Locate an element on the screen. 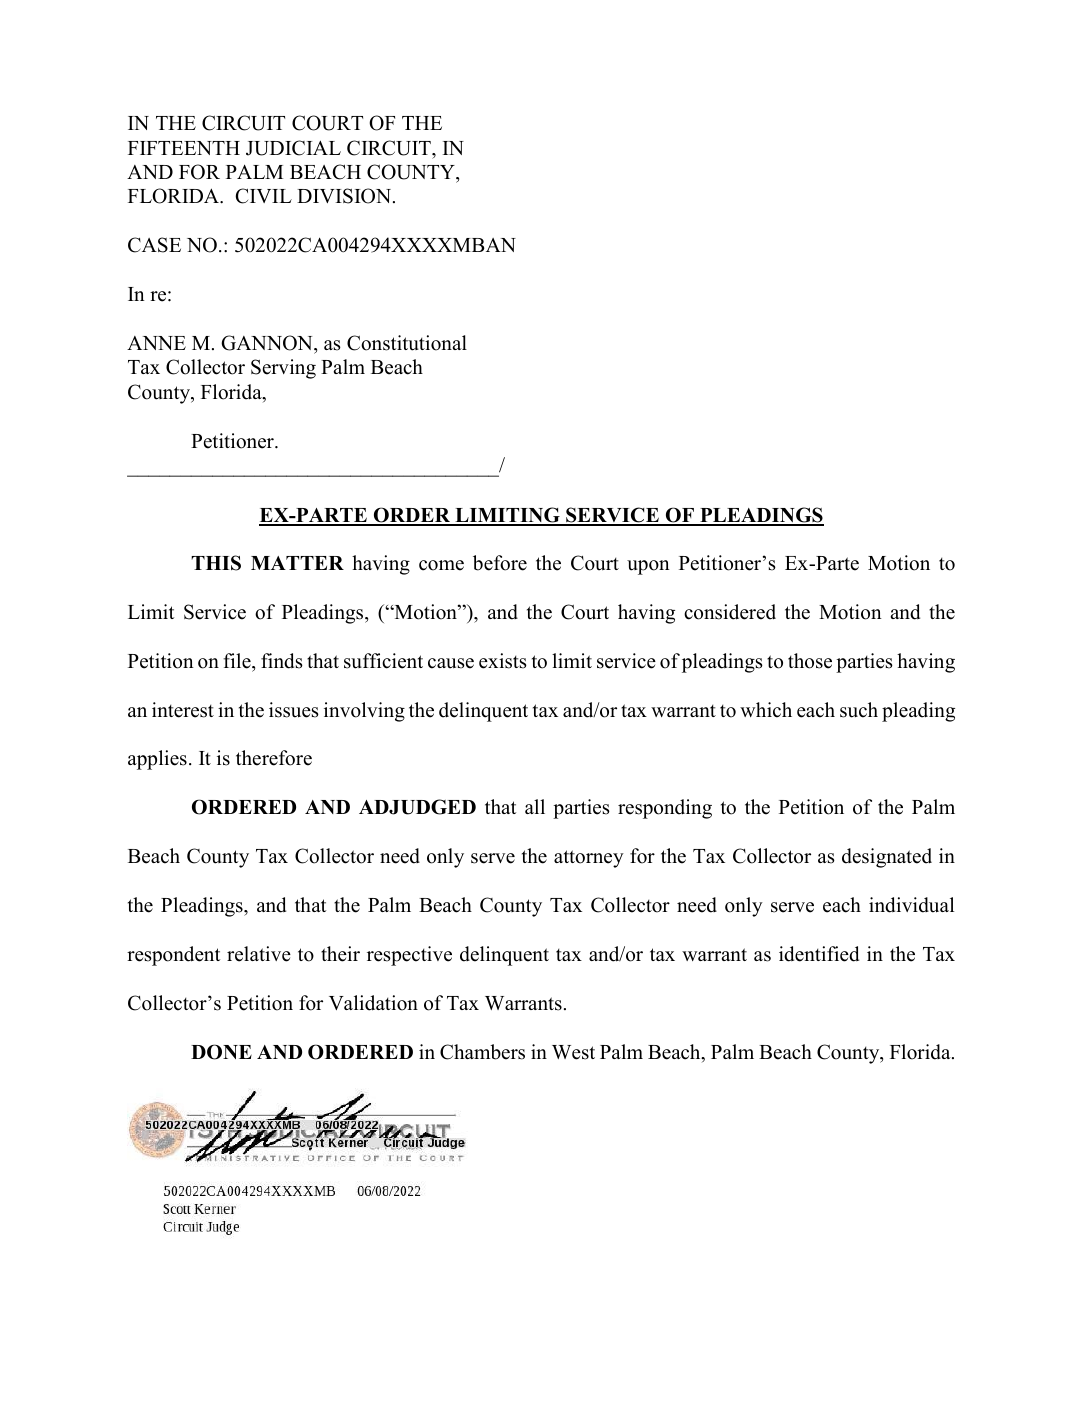  CIVIL is located at coordinates (263, 196).
